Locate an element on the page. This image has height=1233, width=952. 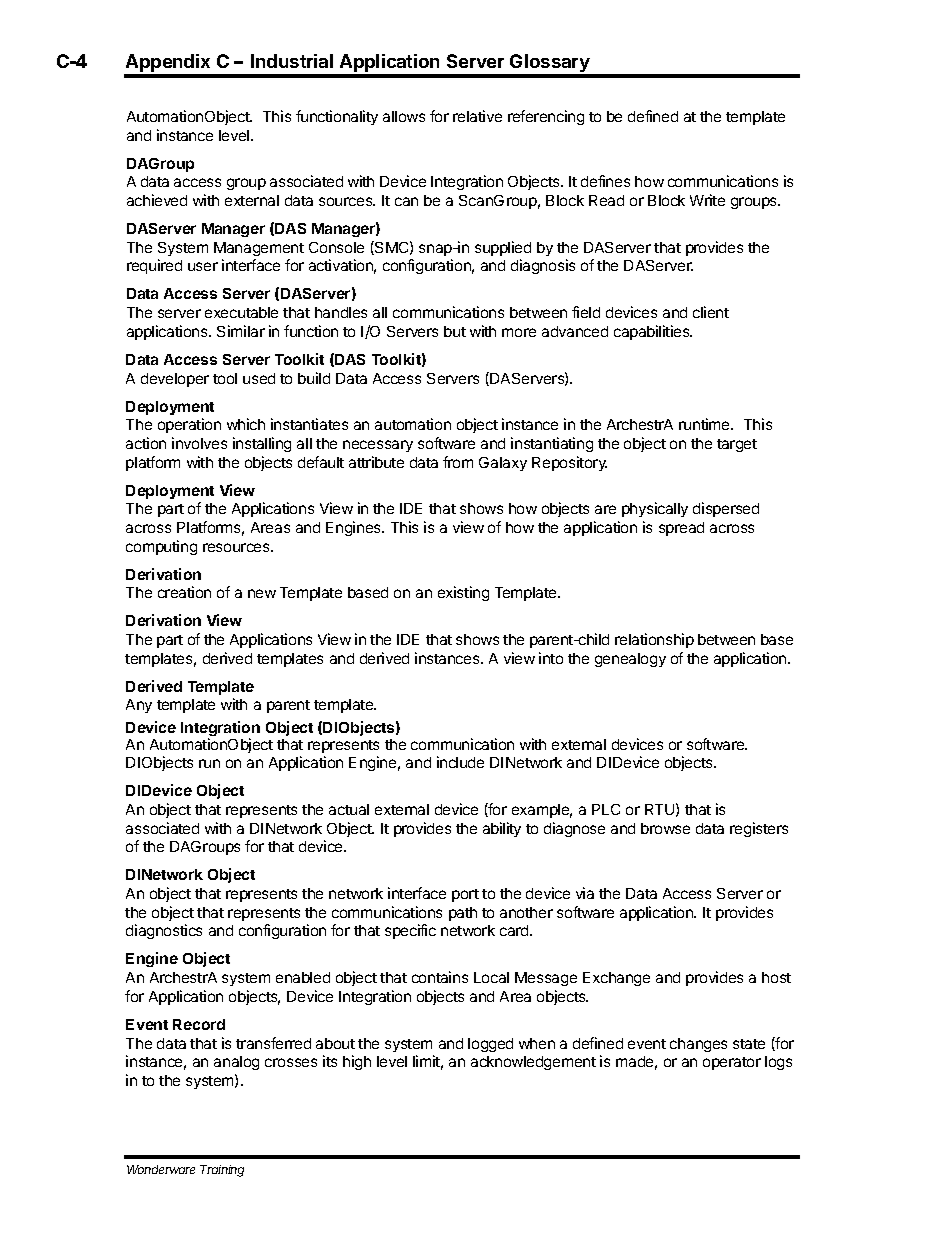
dispersed is located at coordinates (726, 509).
